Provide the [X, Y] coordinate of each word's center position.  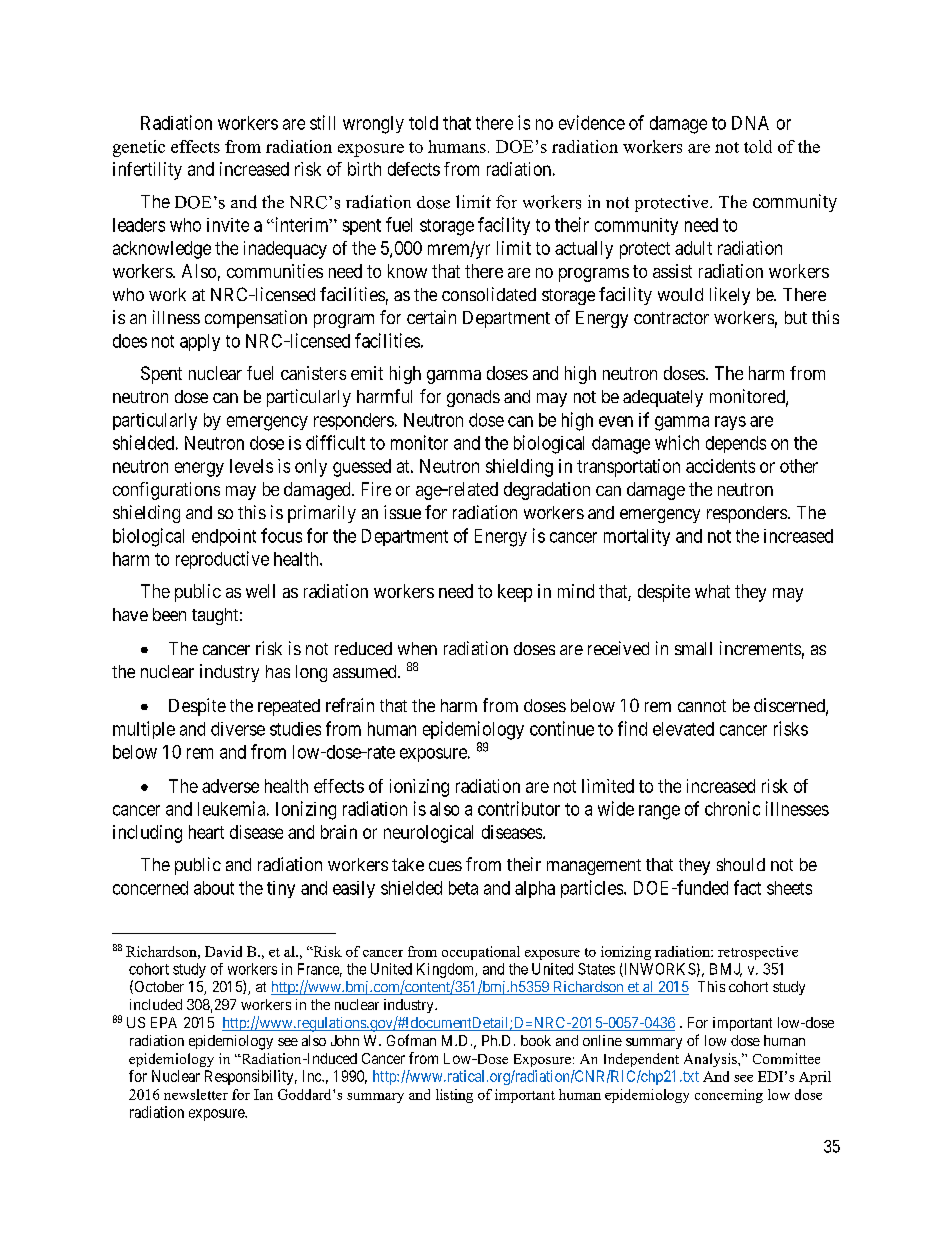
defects [414, 169]
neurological [428, 834]
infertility [147, 171]
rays [730, 423]
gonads [473, 398]
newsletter [196, 1094]
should [741, 864]
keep [515, 593]
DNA [750, 123]
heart [206, 832]
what [712, 591]
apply [200, 342]
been [169, 614]
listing [454, 1096]
